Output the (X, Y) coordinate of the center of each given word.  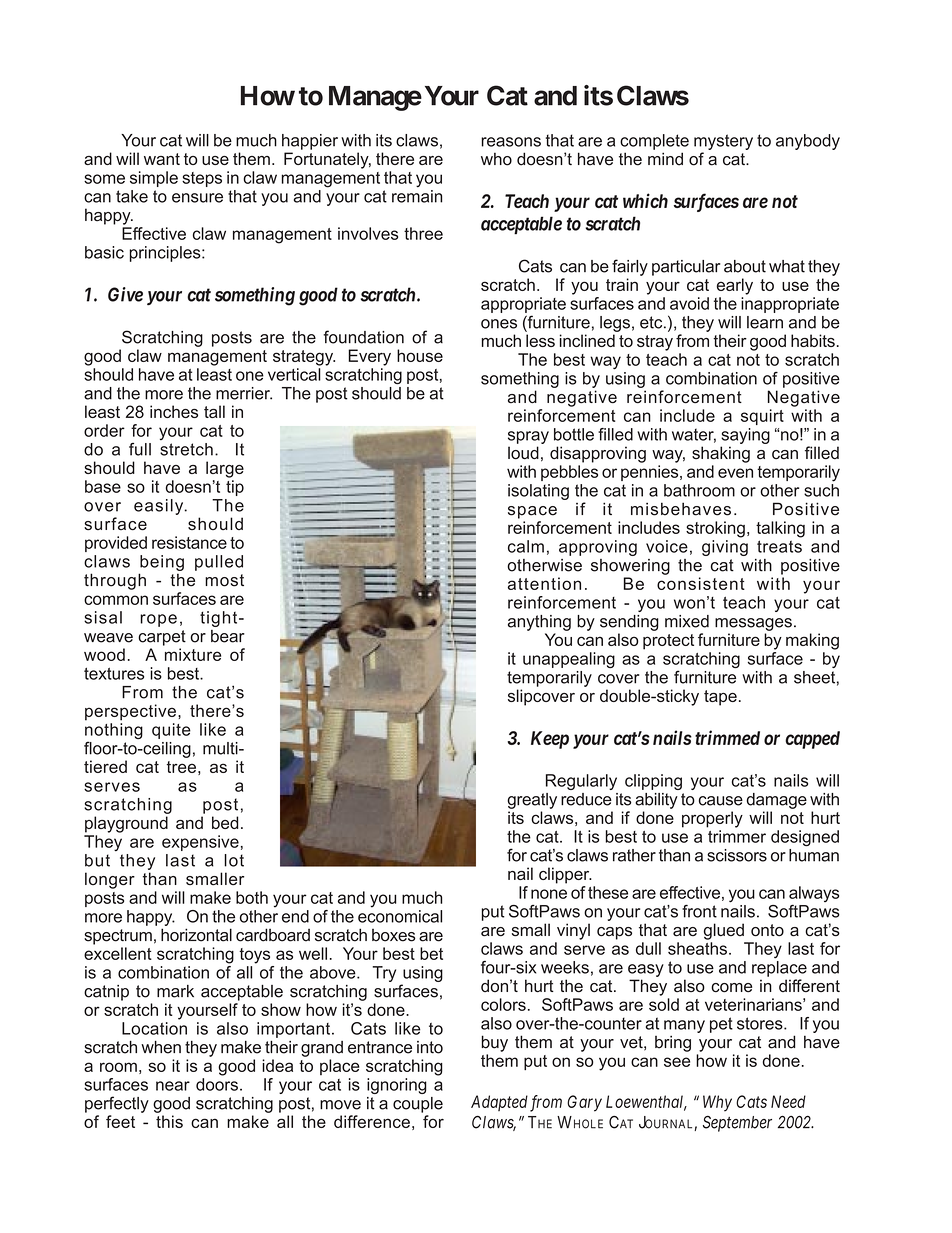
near (173, 1086)
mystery (723, 142)
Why (717, 1103)
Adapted (499, 1103)
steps (202, 179)
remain (417, 196)
